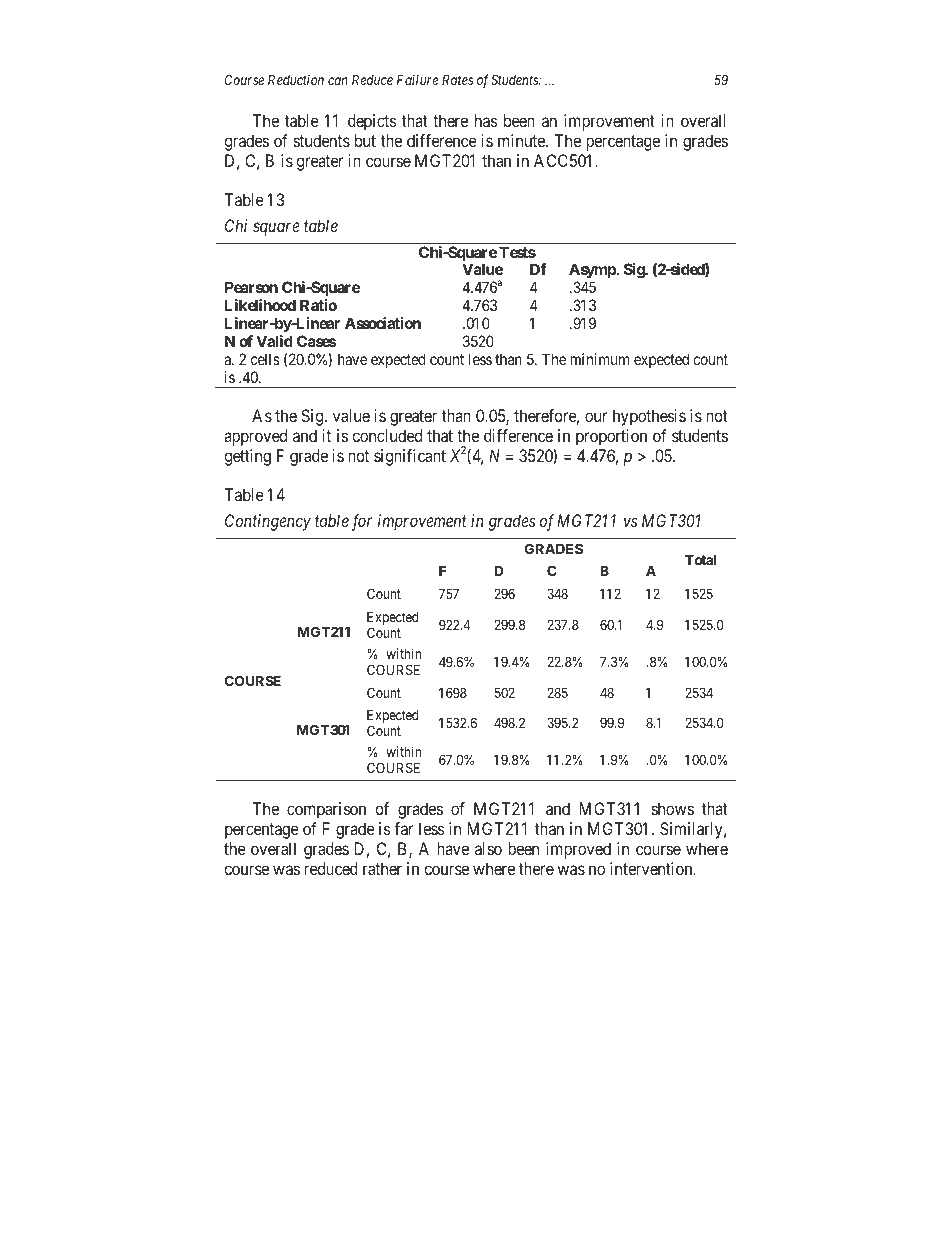  What do you see at coordinates (457, 79) in the page?
I see `Rates` at bounding box center [457, 79].
